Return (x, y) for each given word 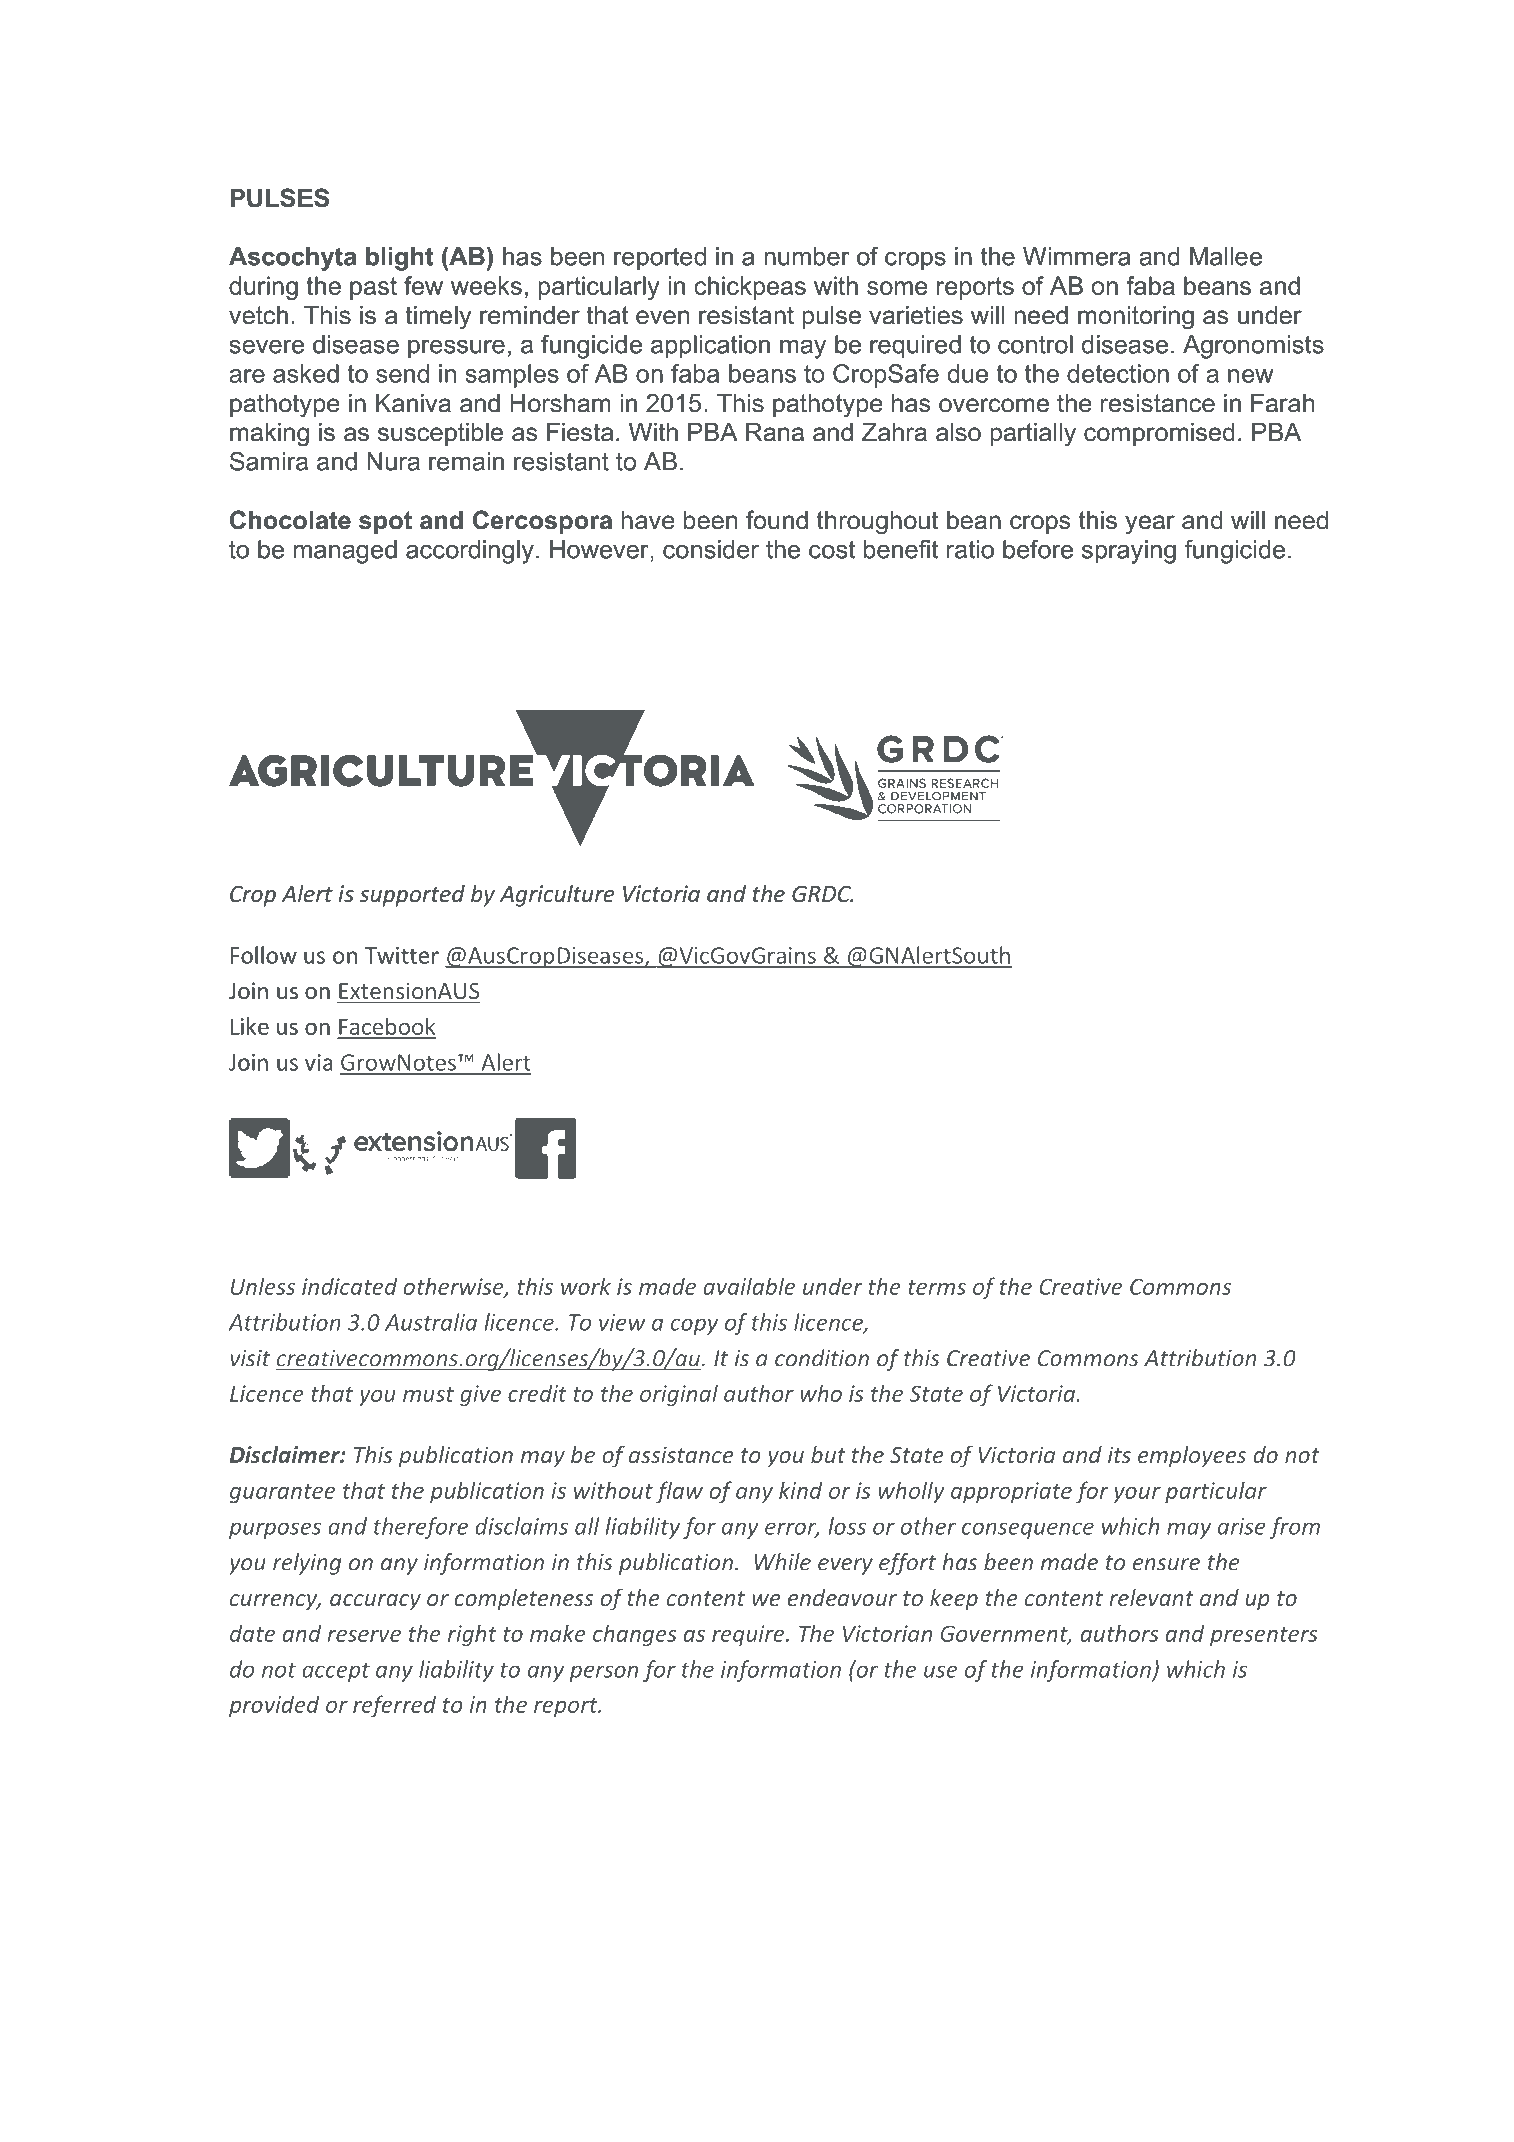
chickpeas (750, 288)
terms (937, 1287)
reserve (364, 1636)
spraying (1129, 552)
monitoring (1136, 318)
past (373, 288)
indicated (349, 1286)
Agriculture (557, 895)
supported (412, 896)
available (749, 1286)
